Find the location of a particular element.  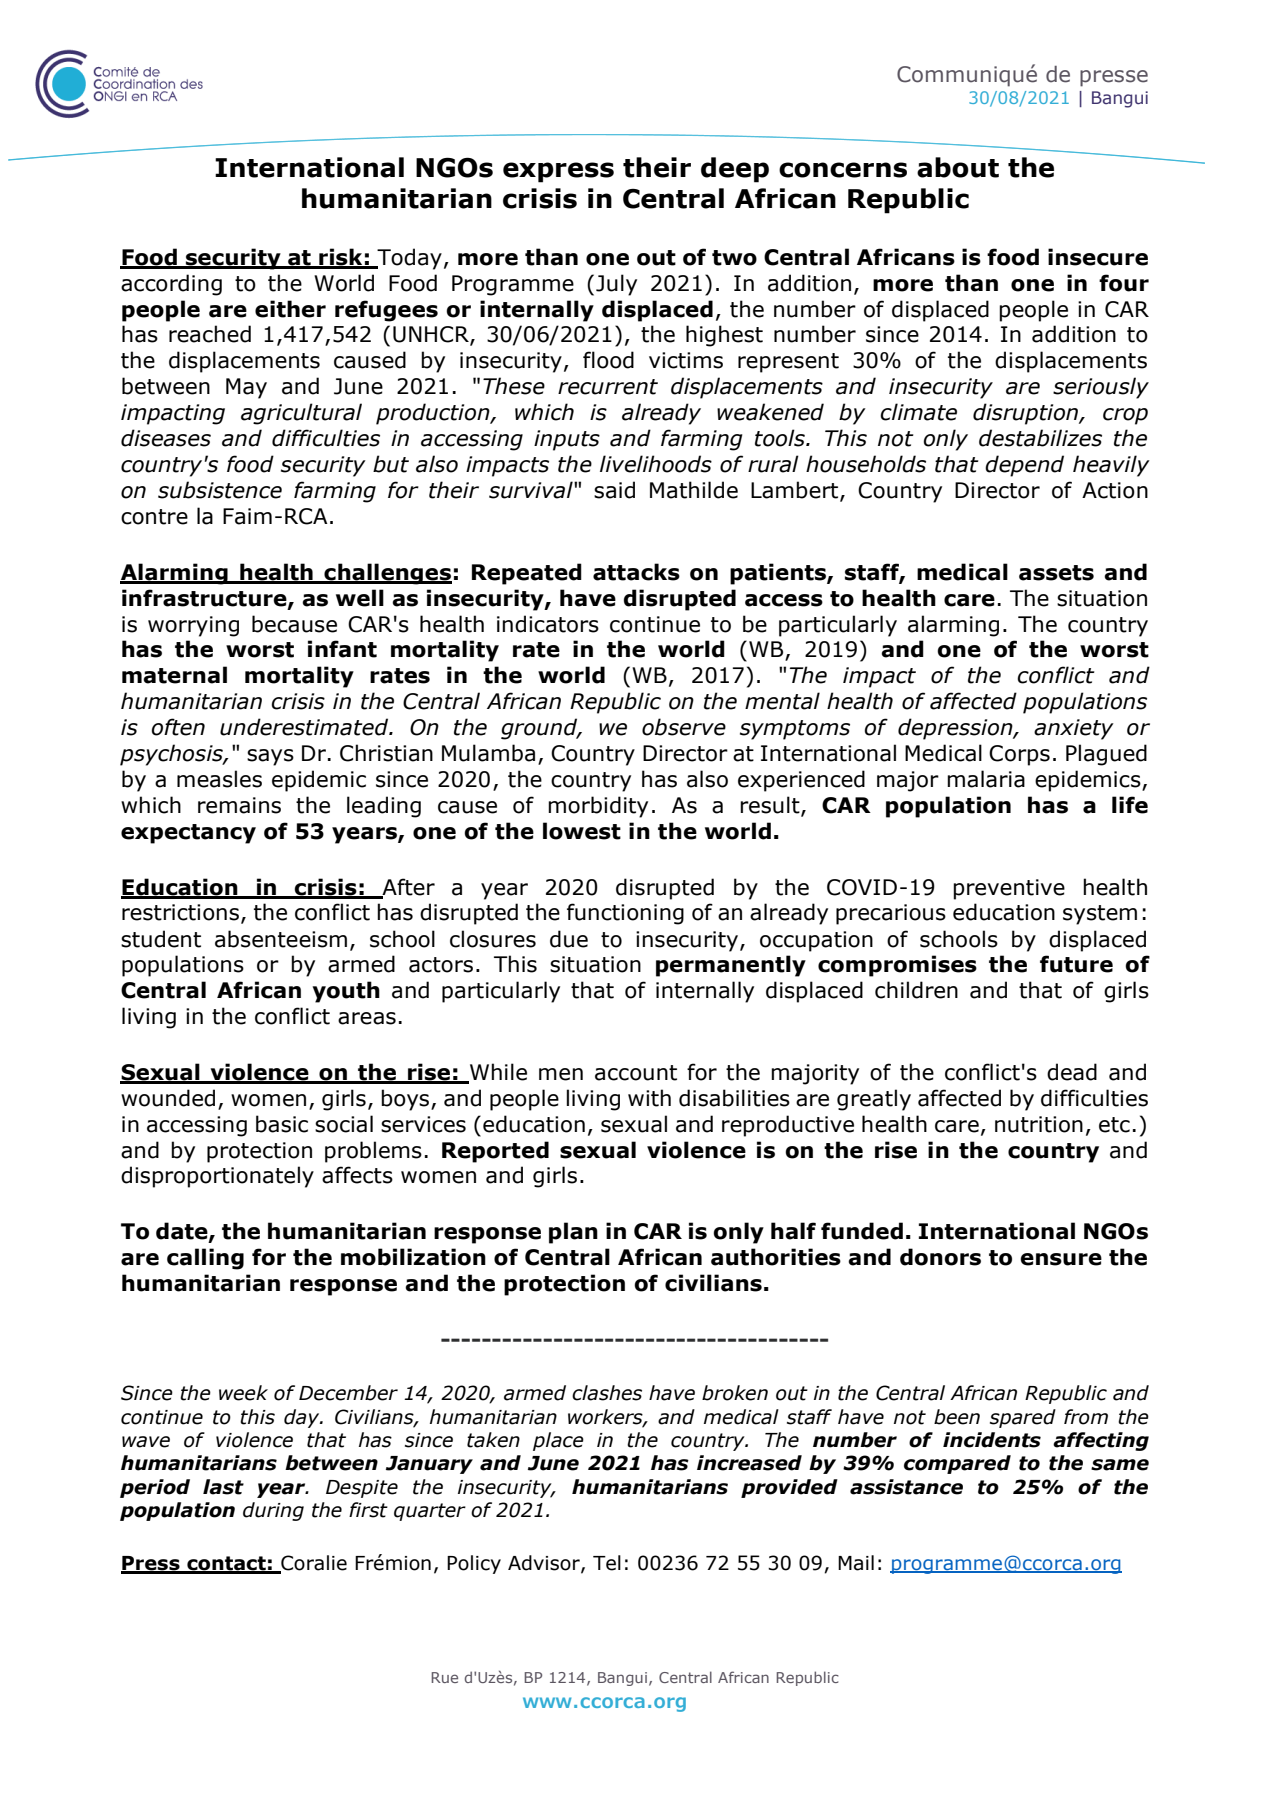

Mail is located at coordinates (856, 1563).
